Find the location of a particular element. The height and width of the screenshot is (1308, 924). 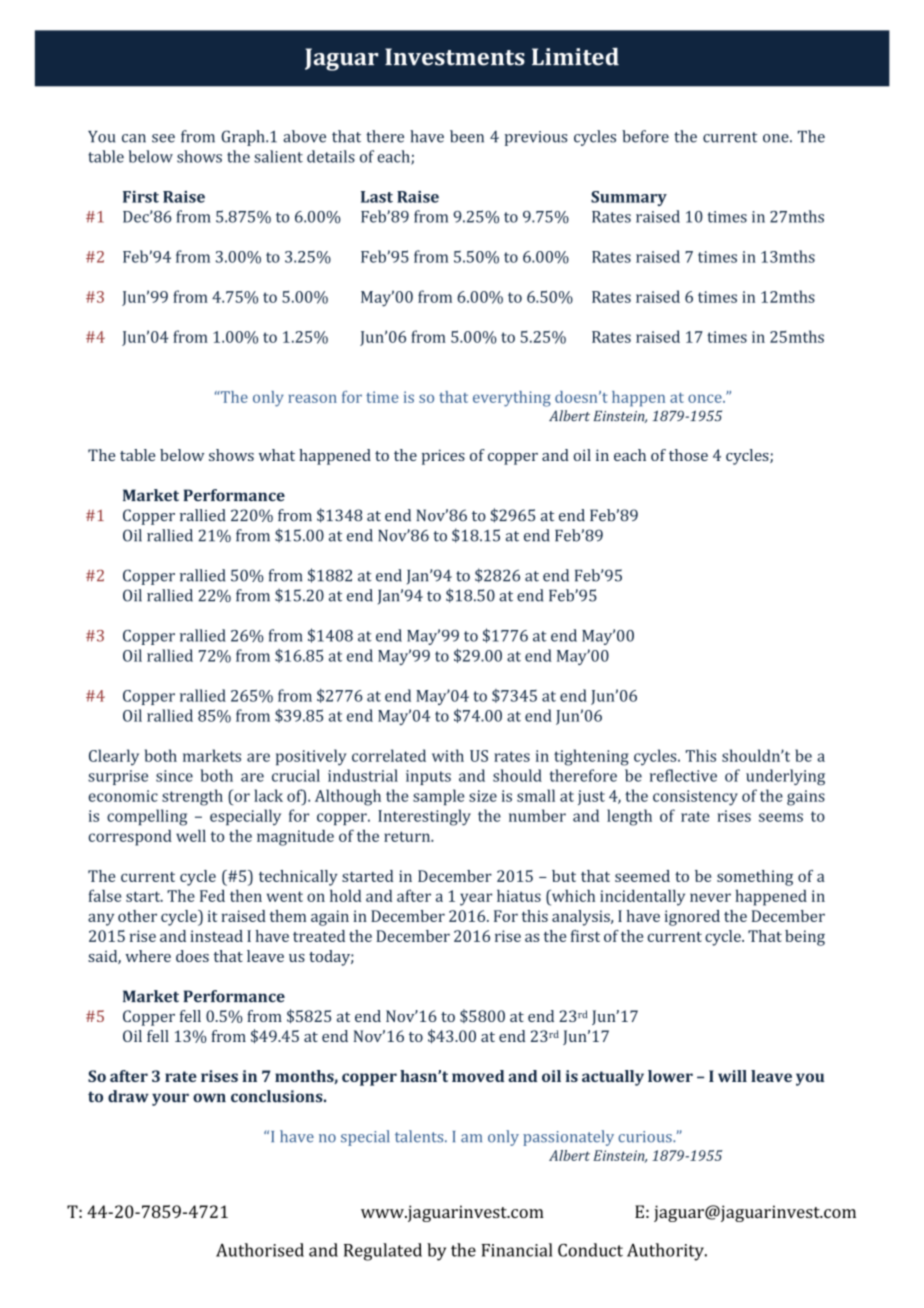

with is located at coordinates (448, 755).
